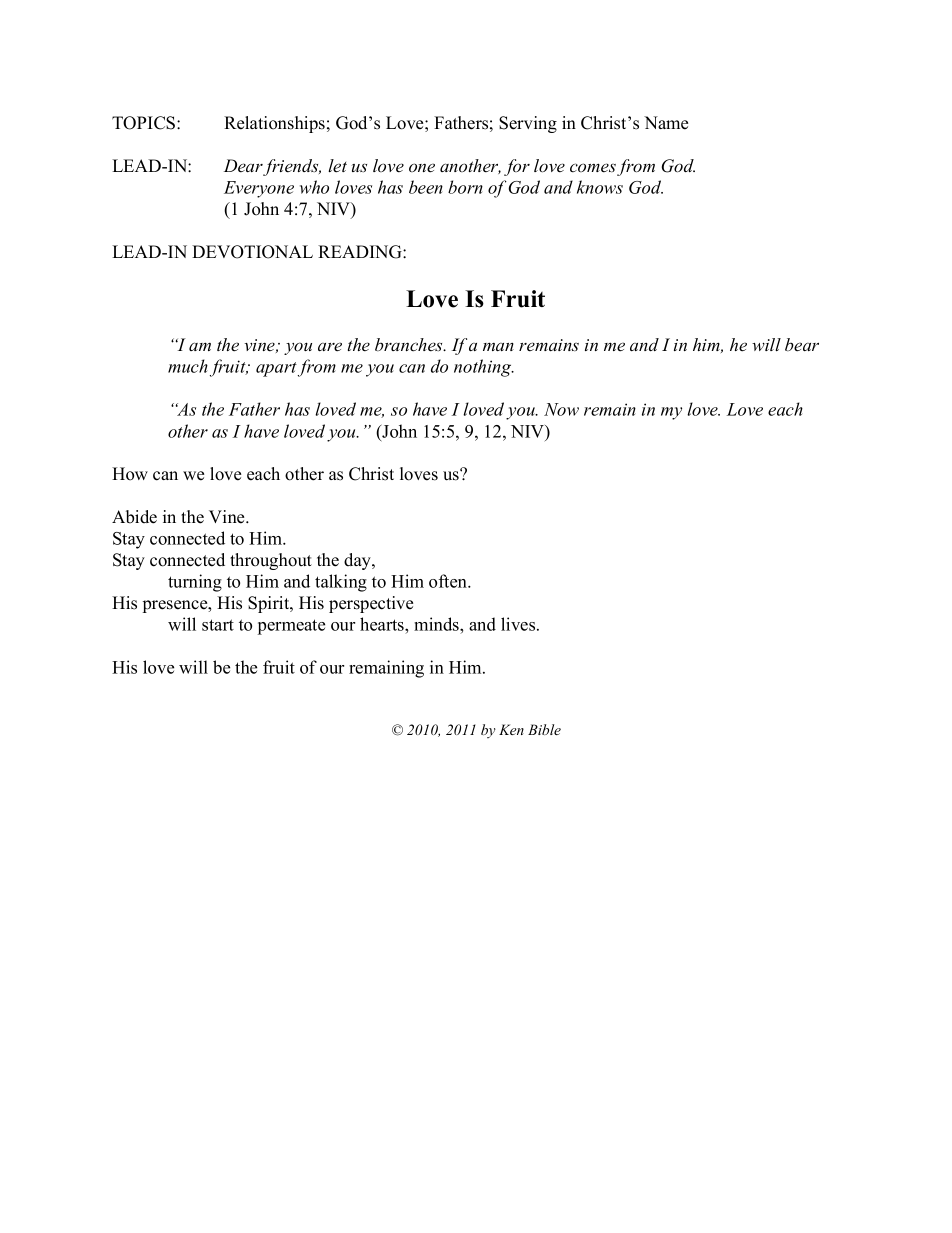  I want to click on start, so click(218, 625).
